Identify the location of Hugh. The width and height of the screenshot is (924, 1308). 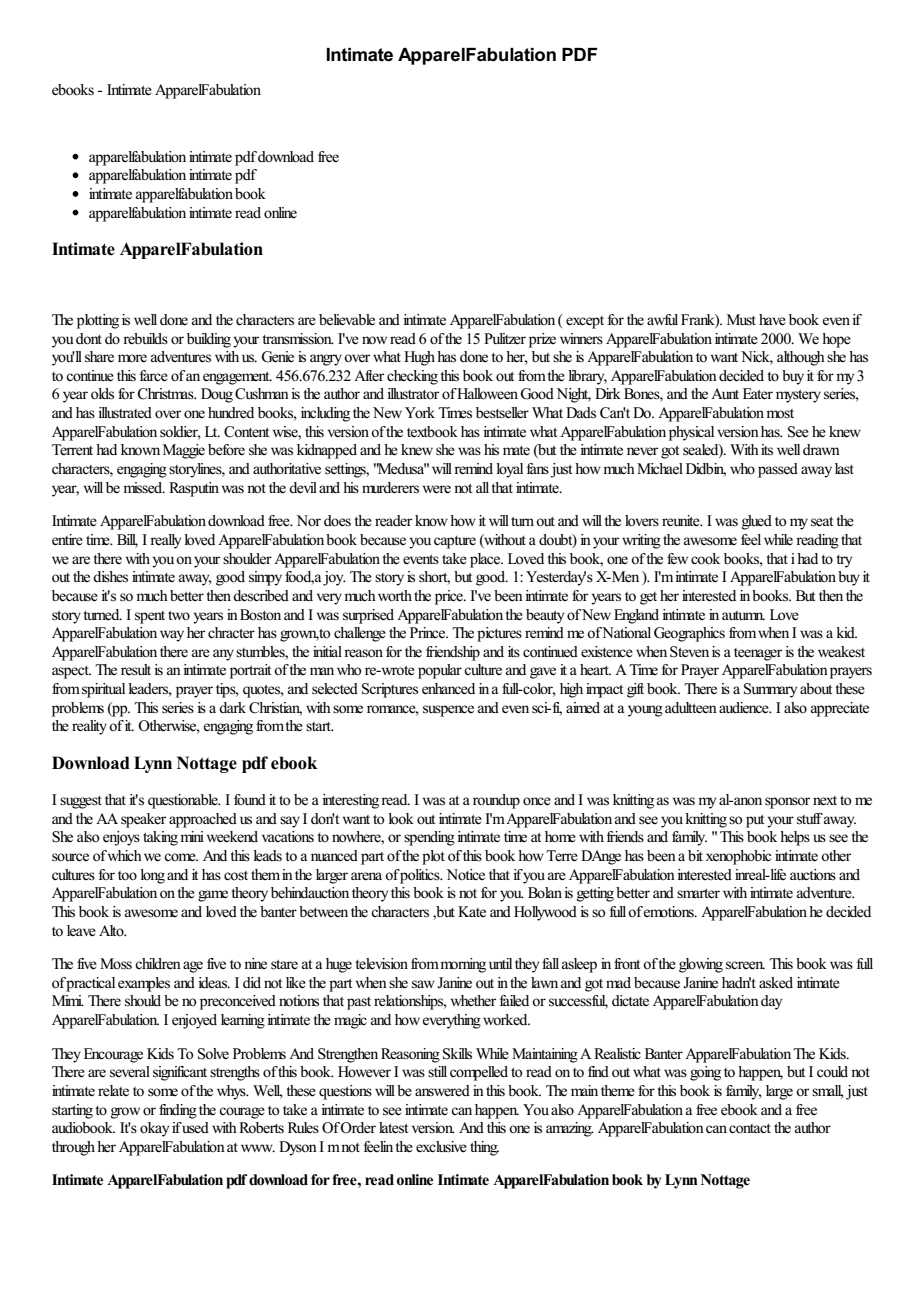
(419, 358).
